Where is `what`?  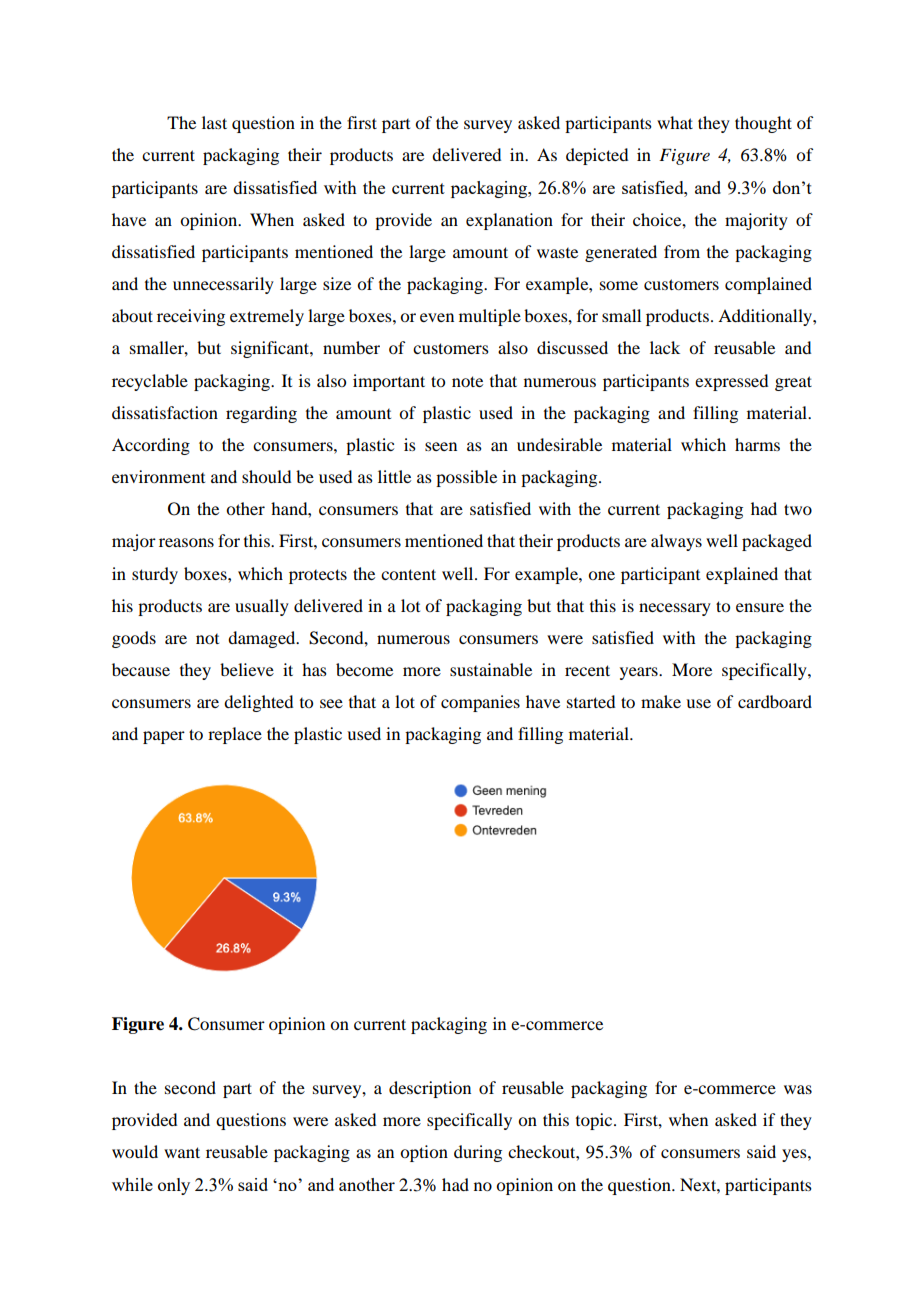
what is located at coordinates (675, 122).
